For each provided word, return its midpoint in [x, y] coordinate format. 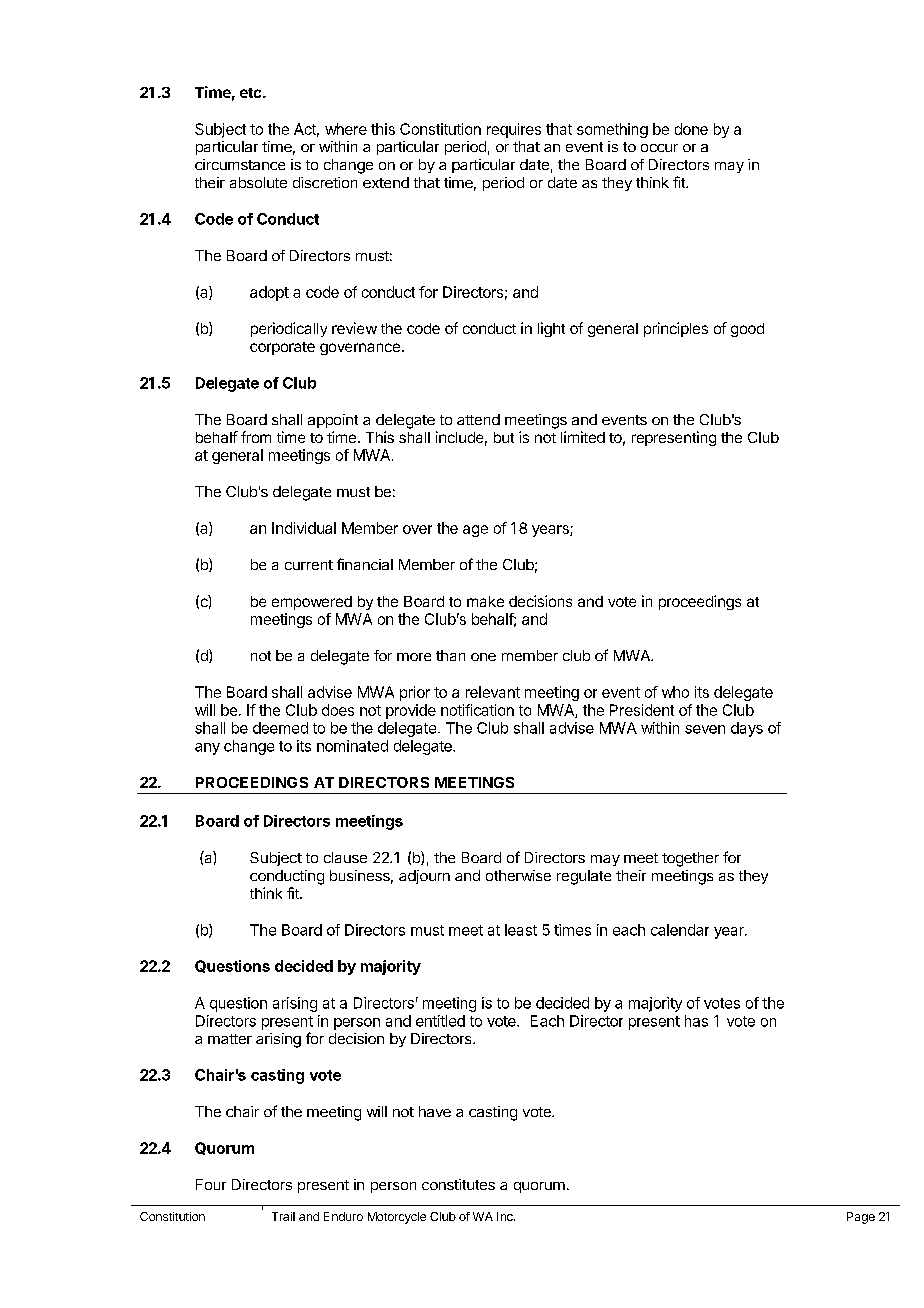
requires [514, 130]
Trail [283, 1216]
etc [252, 93]
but [504, 437]
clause [345, 857]
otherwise [518, 875]
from [256, 437]
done [691, 129]
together [690, 859]
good [747, 330]
